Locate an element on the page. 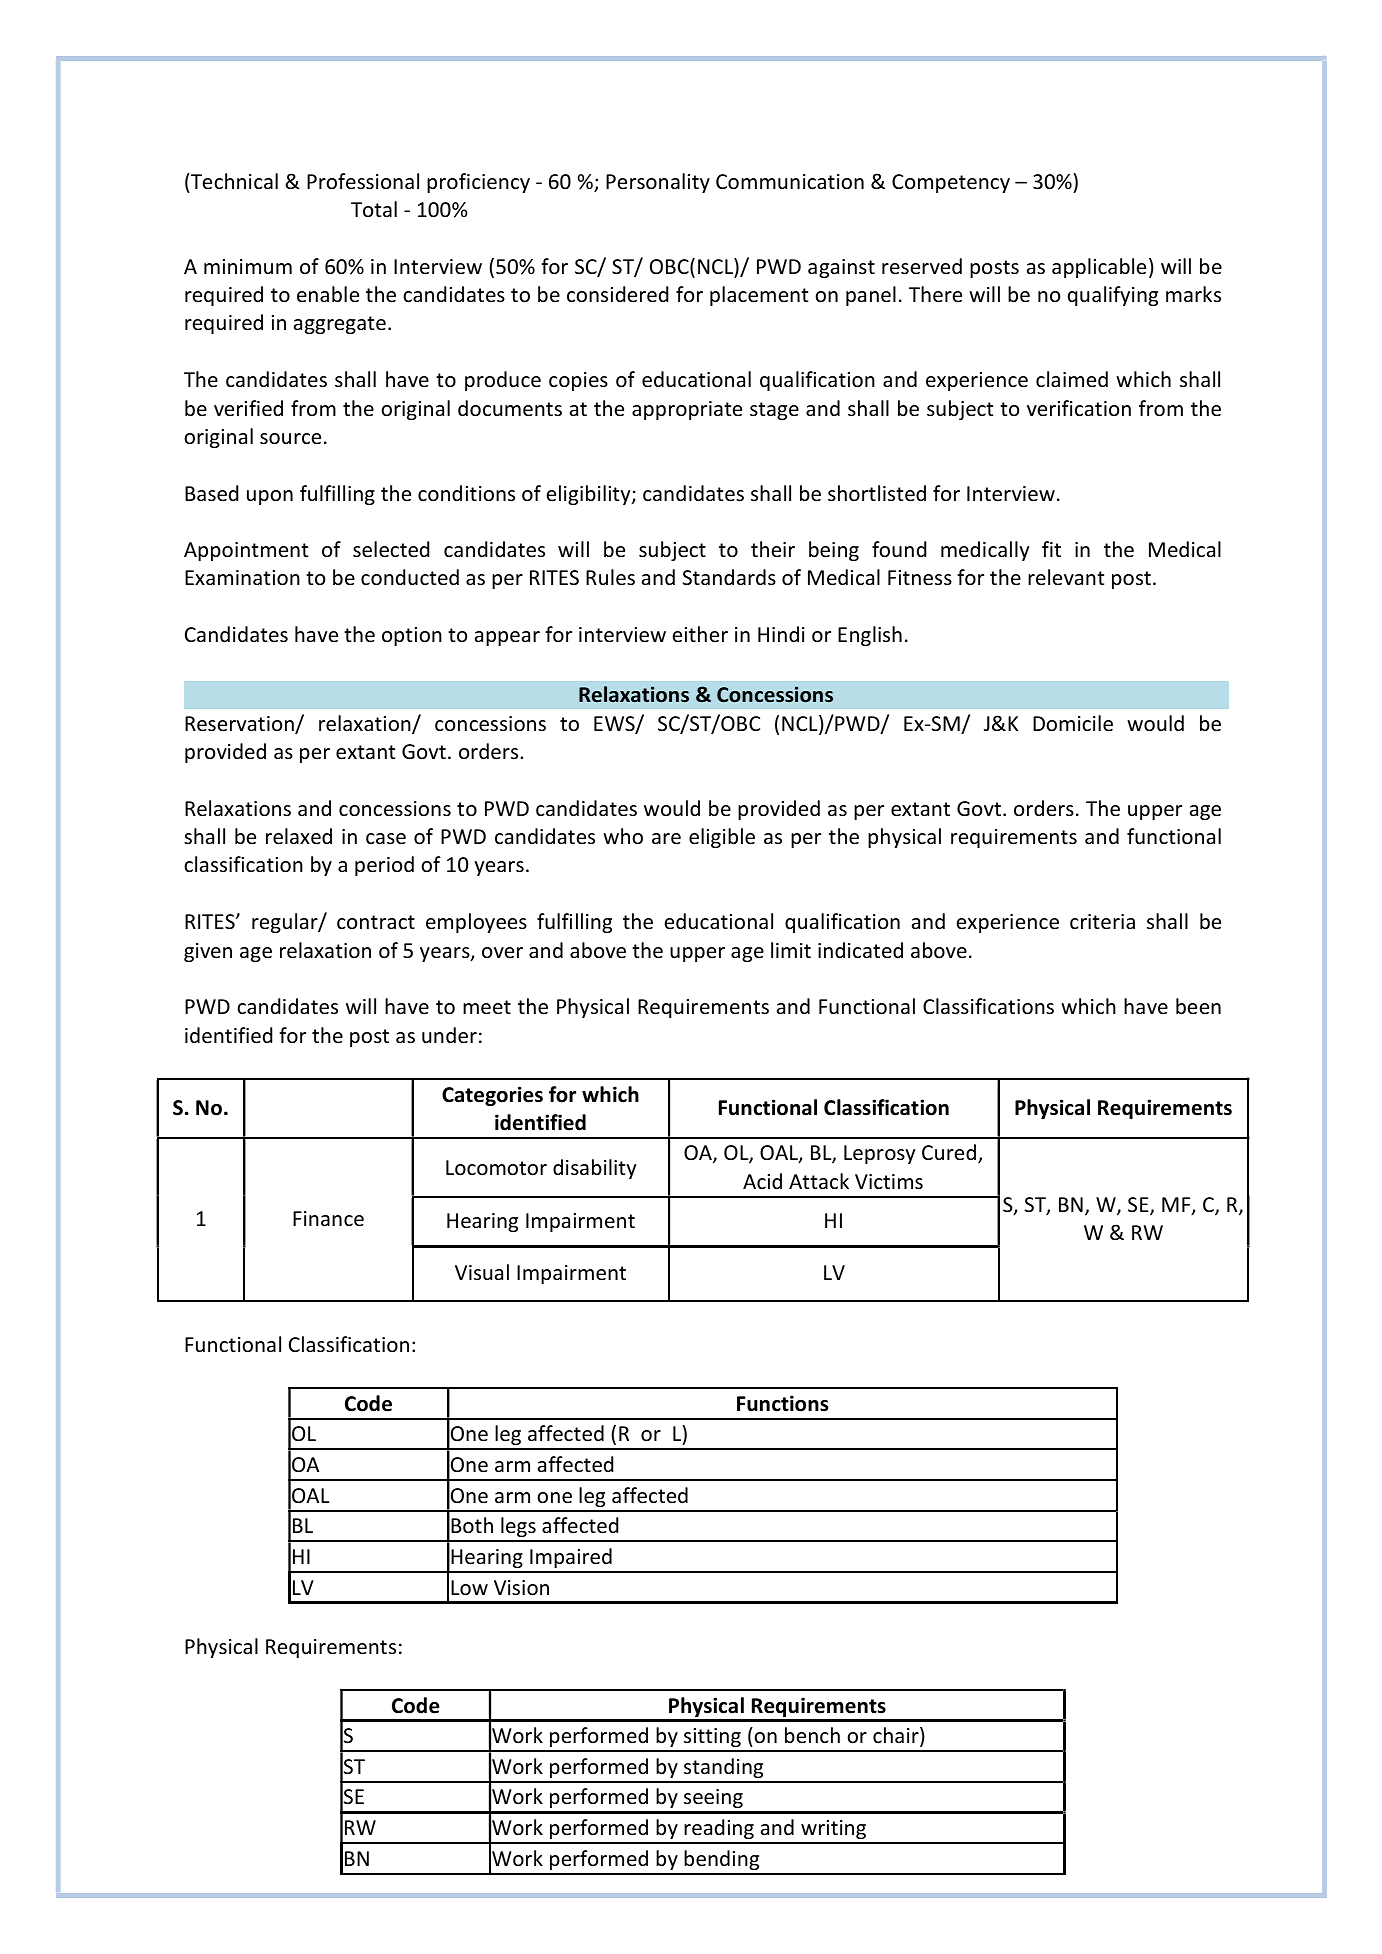 Image resolution: width=1382 pixels, height=1954 pixels. Low is located at coordinates (469, 1588).
